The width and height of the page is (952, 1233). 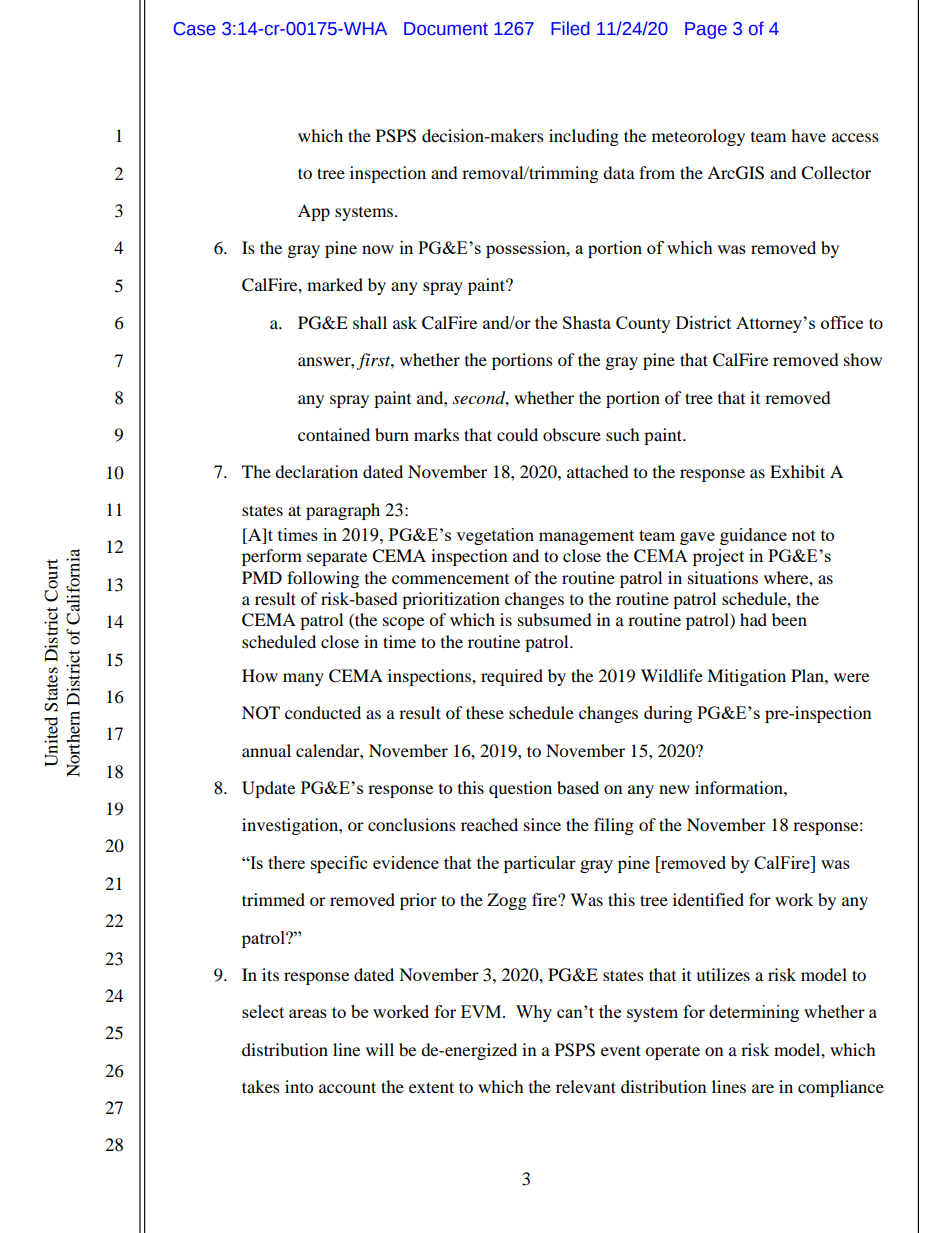 What do you see at coordinates (534, 1013) in the page?
I see `Why` at bounding box center [534, 1013].
